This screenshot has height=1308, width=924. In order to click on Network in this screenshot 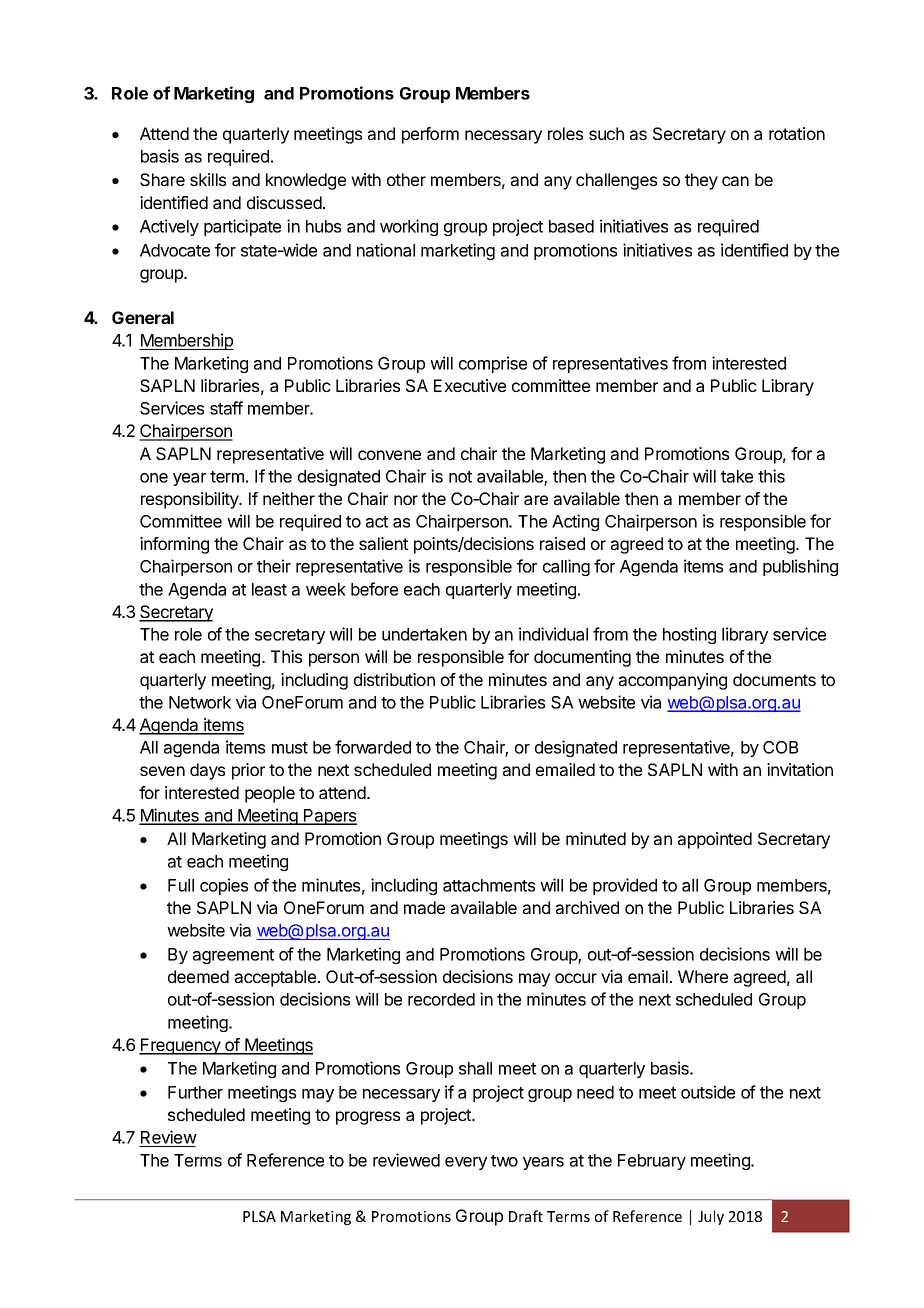, I will do `click(200, 702)`.
